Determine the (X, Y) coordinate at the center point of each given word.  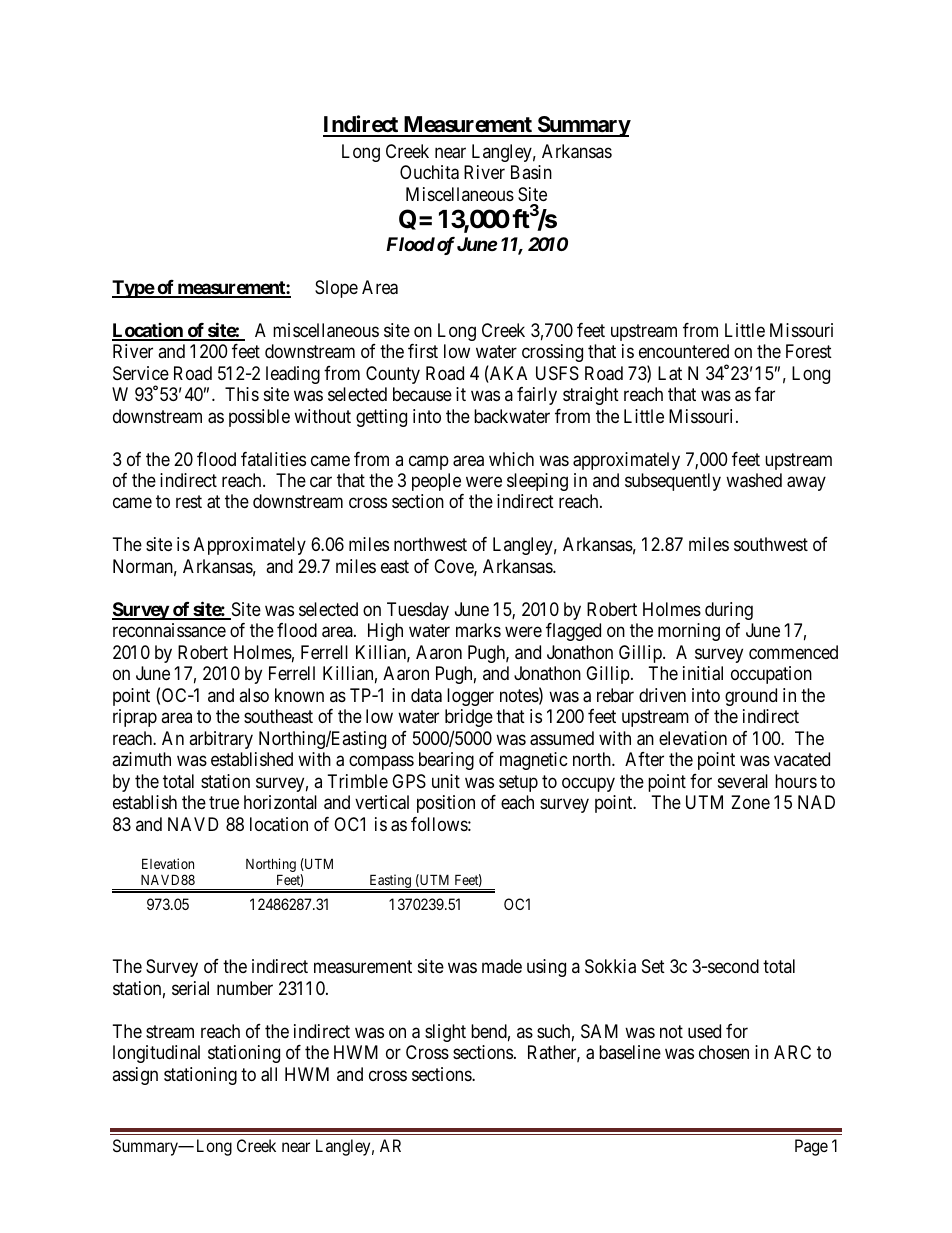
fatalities (273, 459)
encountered (684, 351)
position (446, 804)
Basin (531, 172)
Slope (336, 289)
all (269, 1074)
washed (754, 480)
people (436, 482)
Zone (750, 802)
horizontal (280, 802)
